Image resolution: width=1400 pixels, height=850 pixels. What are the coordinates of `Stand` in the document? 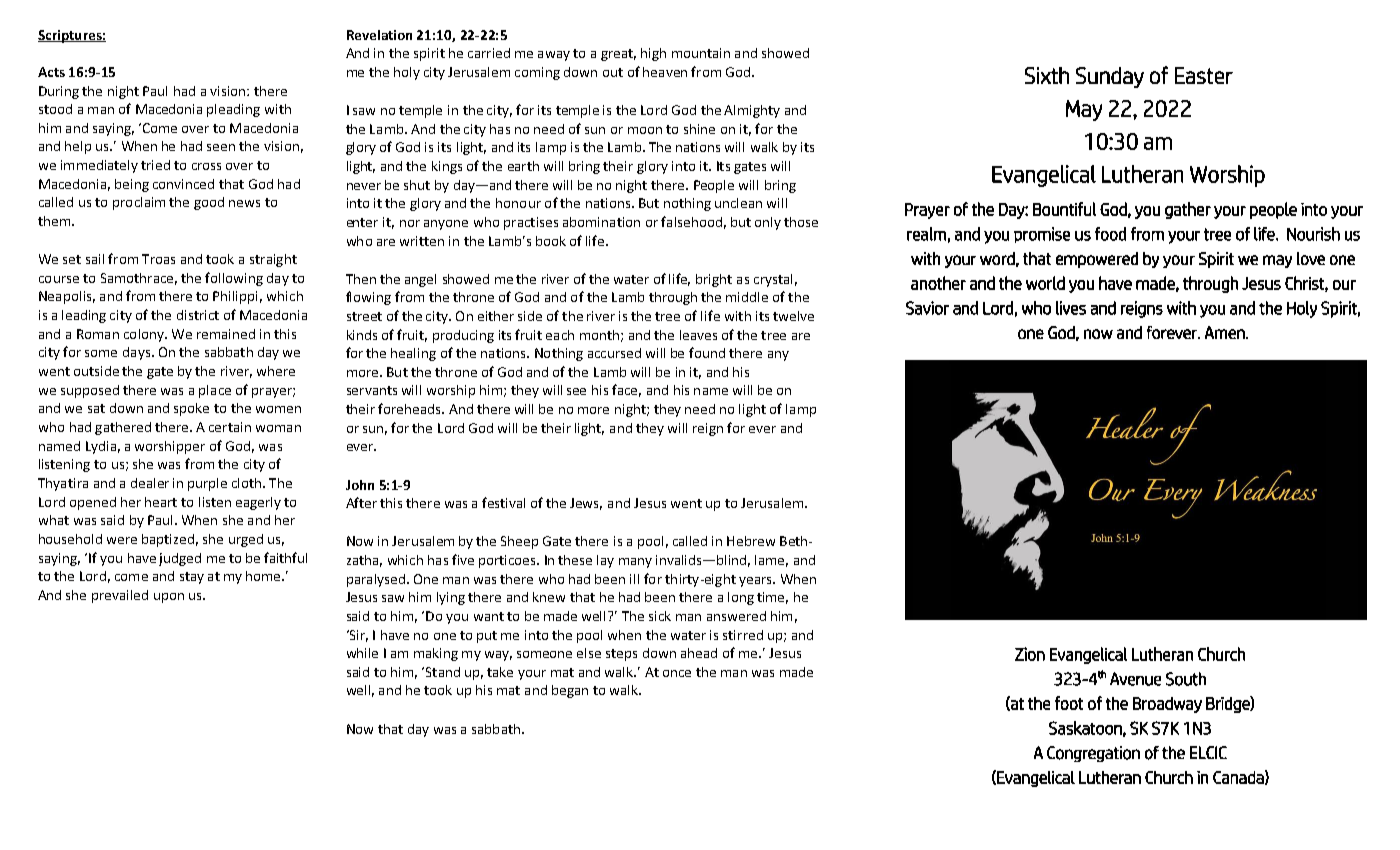 It's located at (441, 672).
